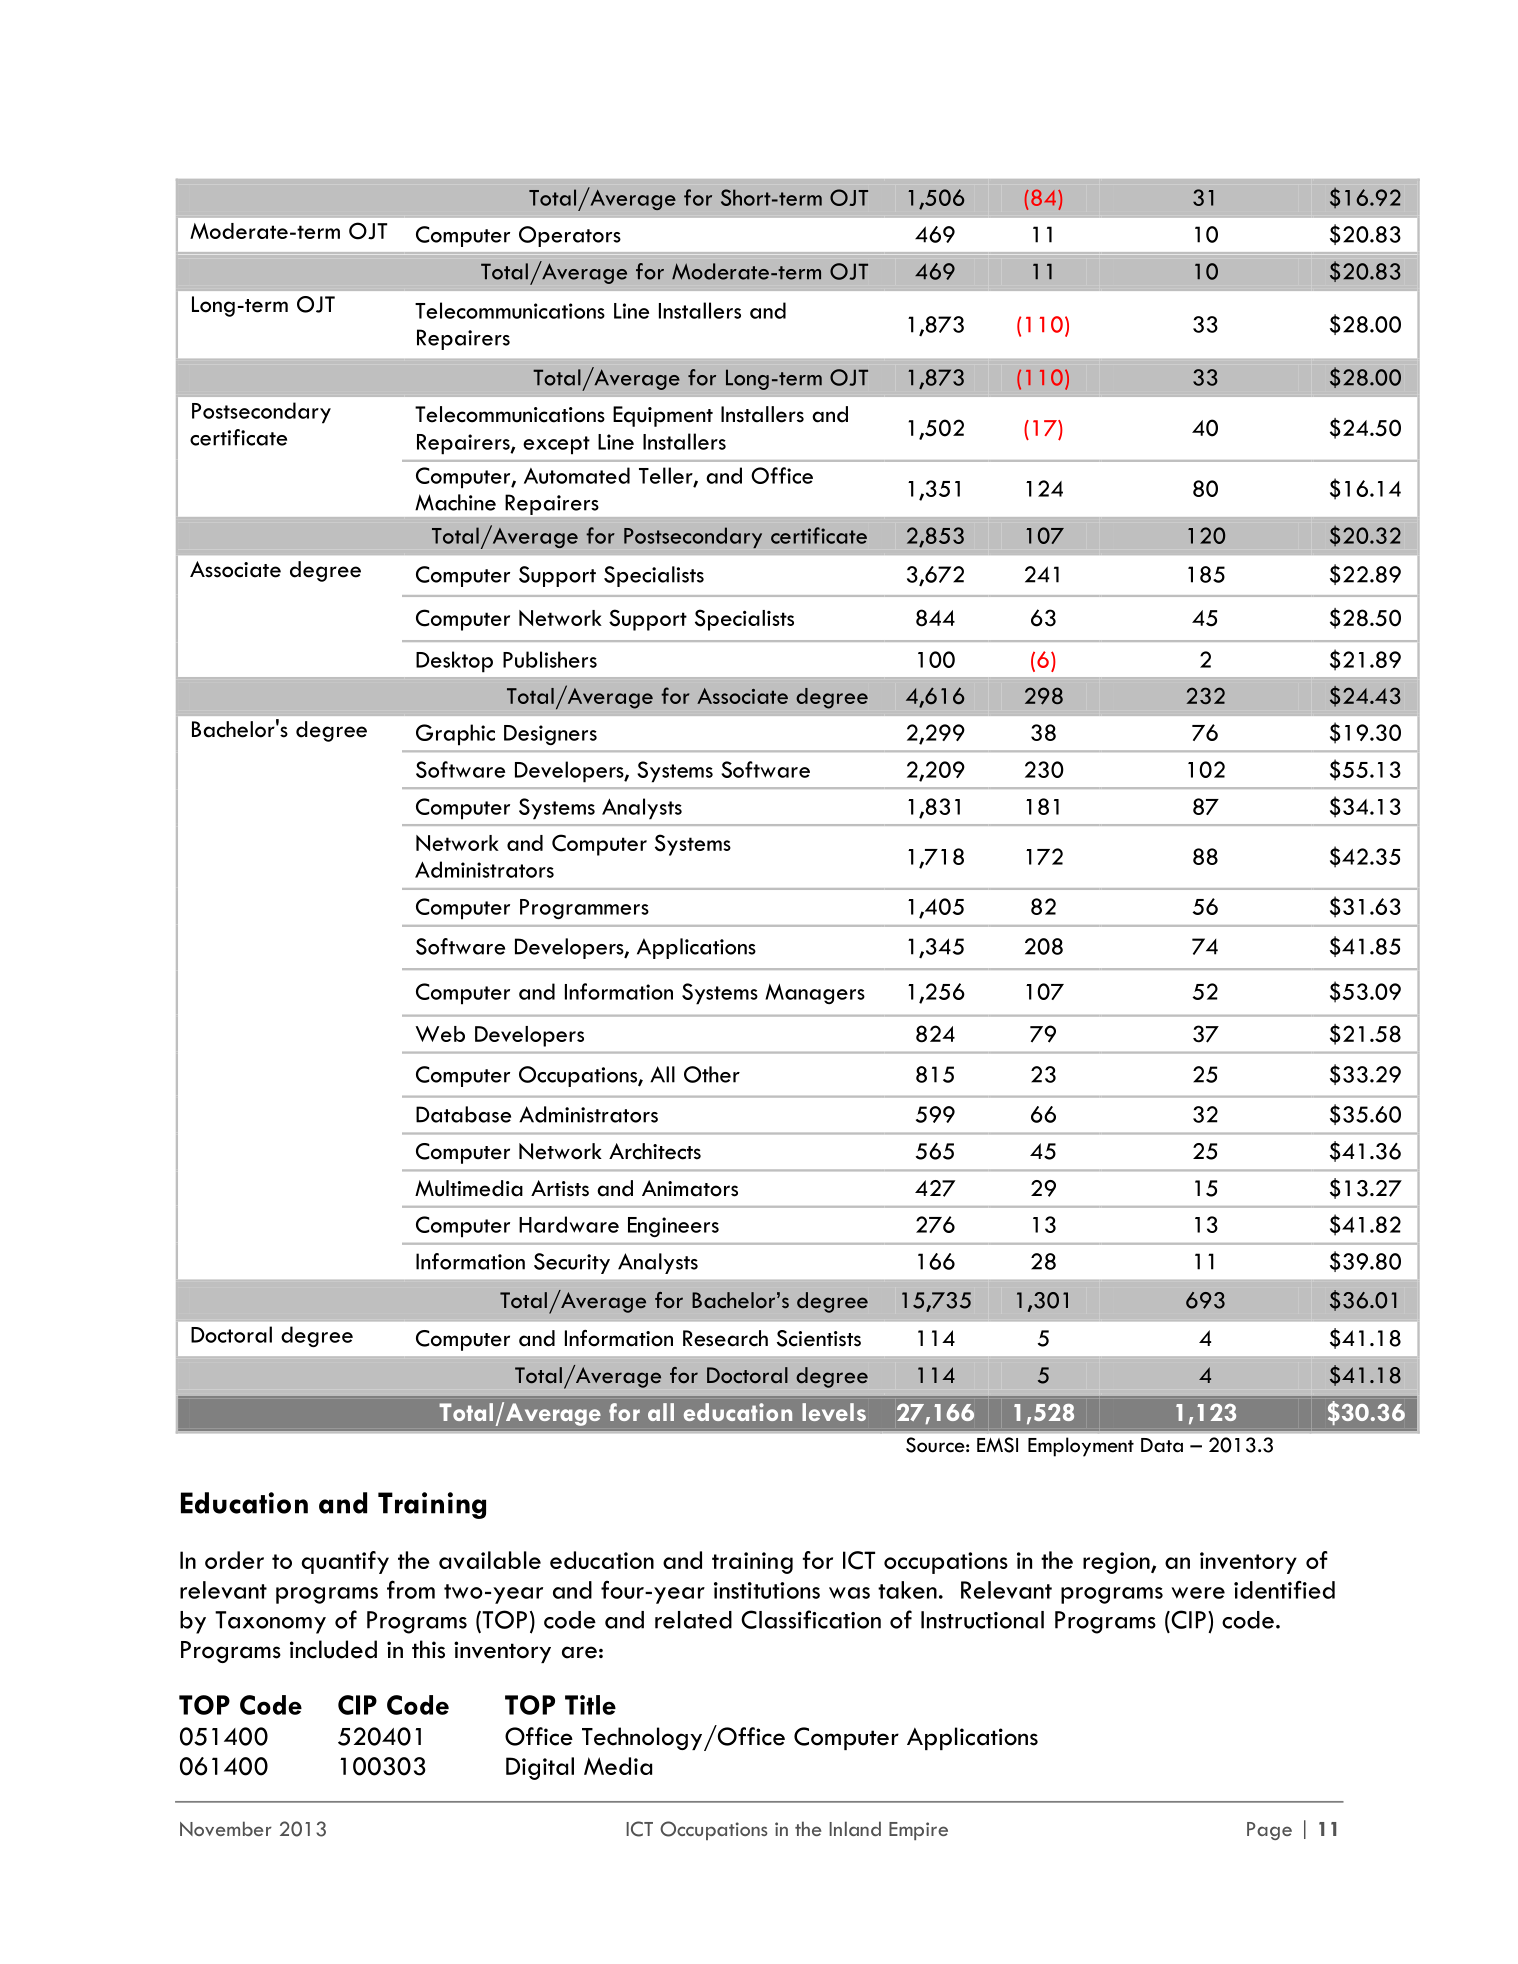 This image has width=1518, height=1964. What do you see at coordinates (577, 475) in the image?
I see `Automated` at bounding box center [577, 475].
